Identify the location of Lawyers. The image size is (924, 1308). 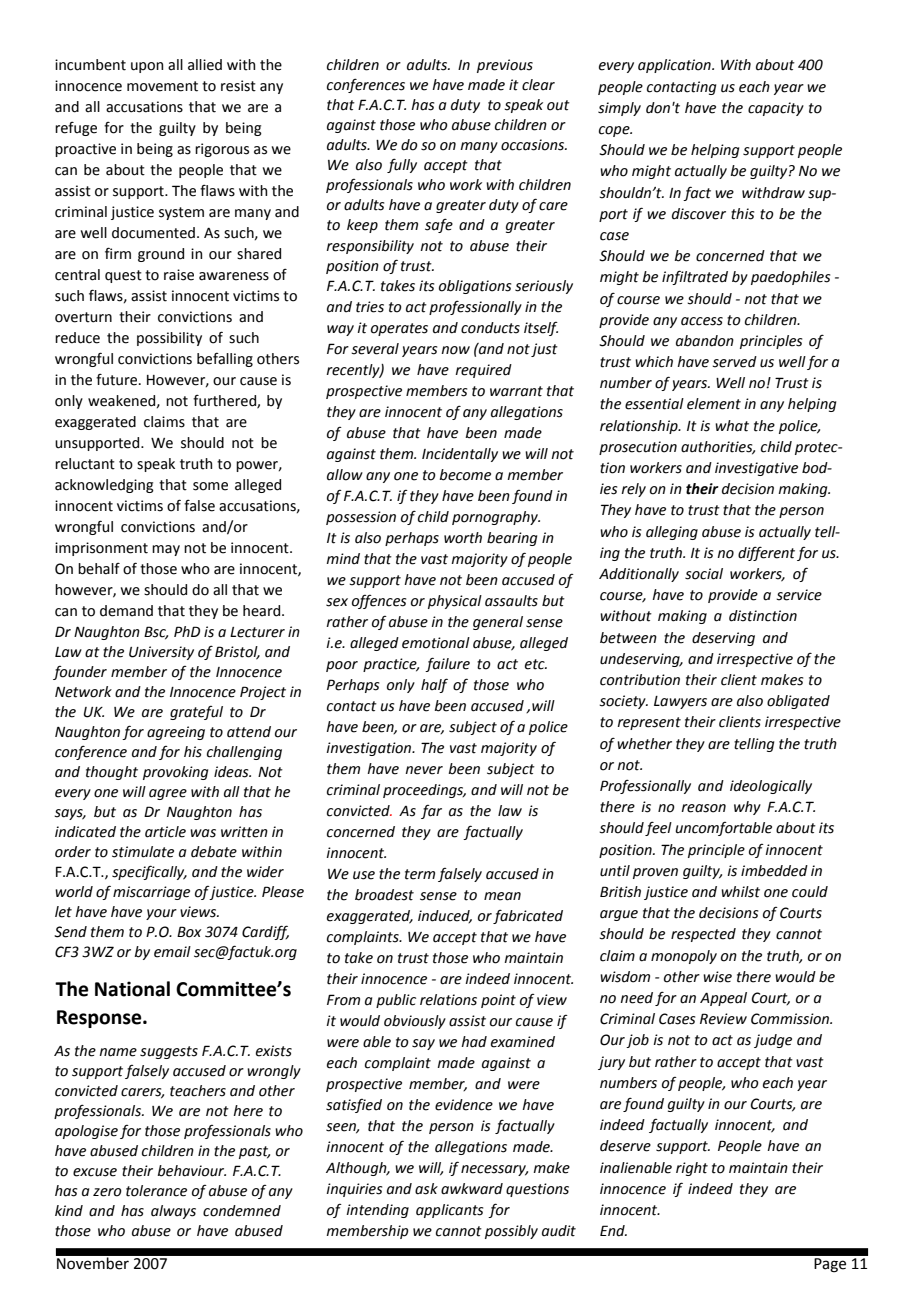
(680, 702).
